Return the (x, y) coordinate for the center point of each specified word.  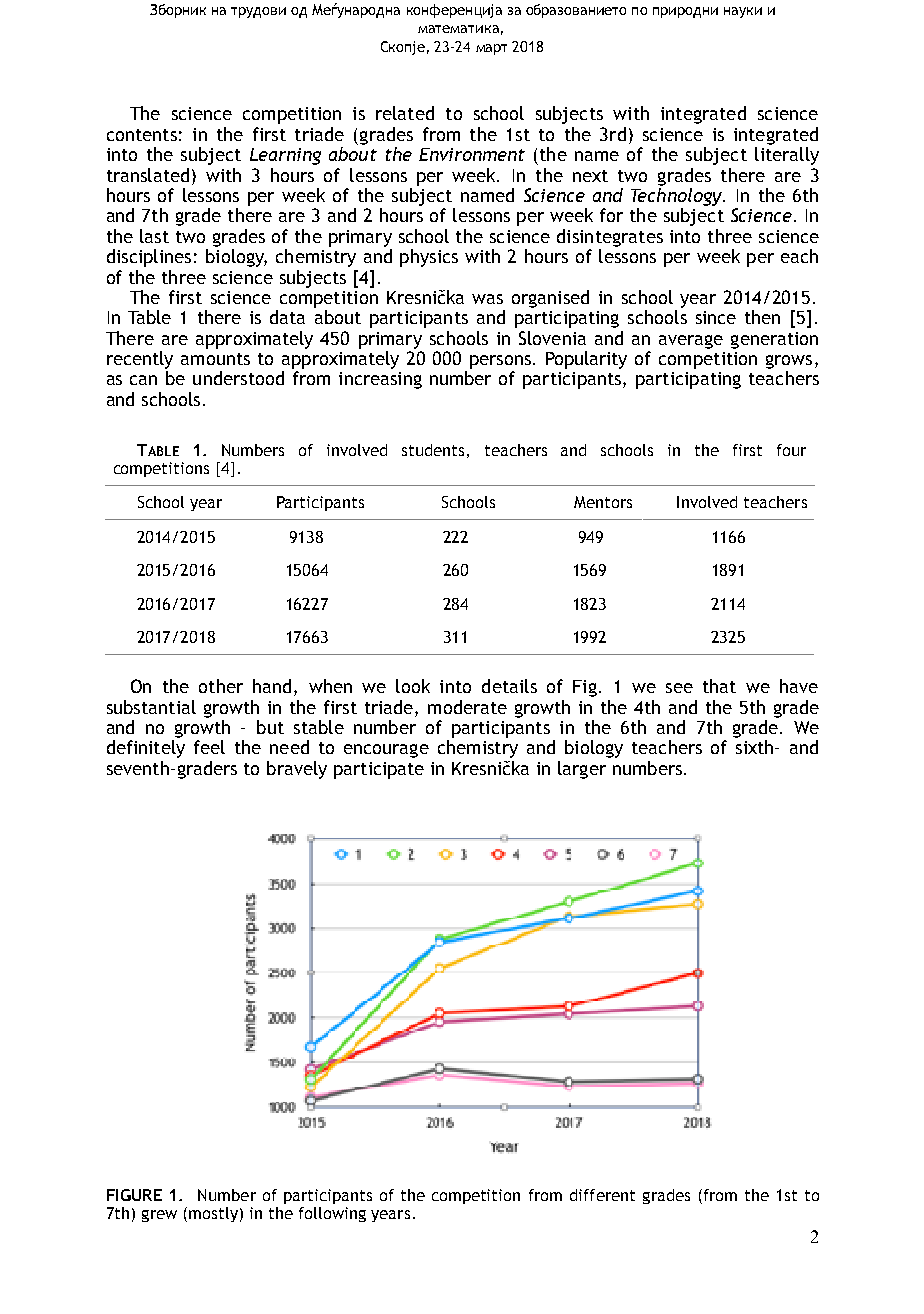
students (433, 450)
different (602, 1195)
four (791, 450)
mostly (213, 1214)
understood (238, 378)
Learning (285, 156)
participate (379, 770)
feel (209, 747)
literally (787, 156)
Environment (472, 154)
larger (582, 770)
